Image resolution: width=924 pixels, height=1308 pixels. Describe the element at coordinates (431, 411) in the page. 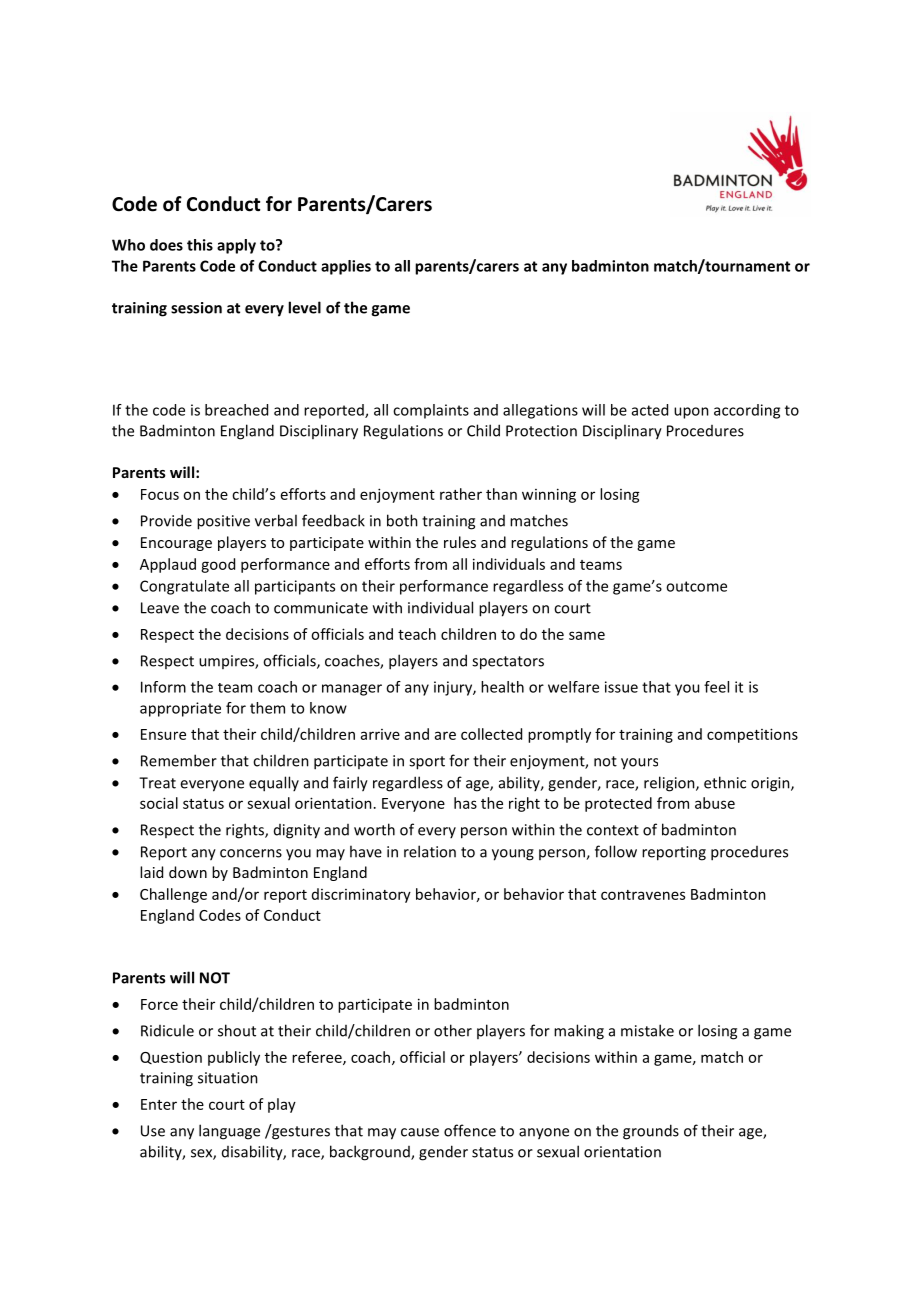

I see `complaints` at that location.
